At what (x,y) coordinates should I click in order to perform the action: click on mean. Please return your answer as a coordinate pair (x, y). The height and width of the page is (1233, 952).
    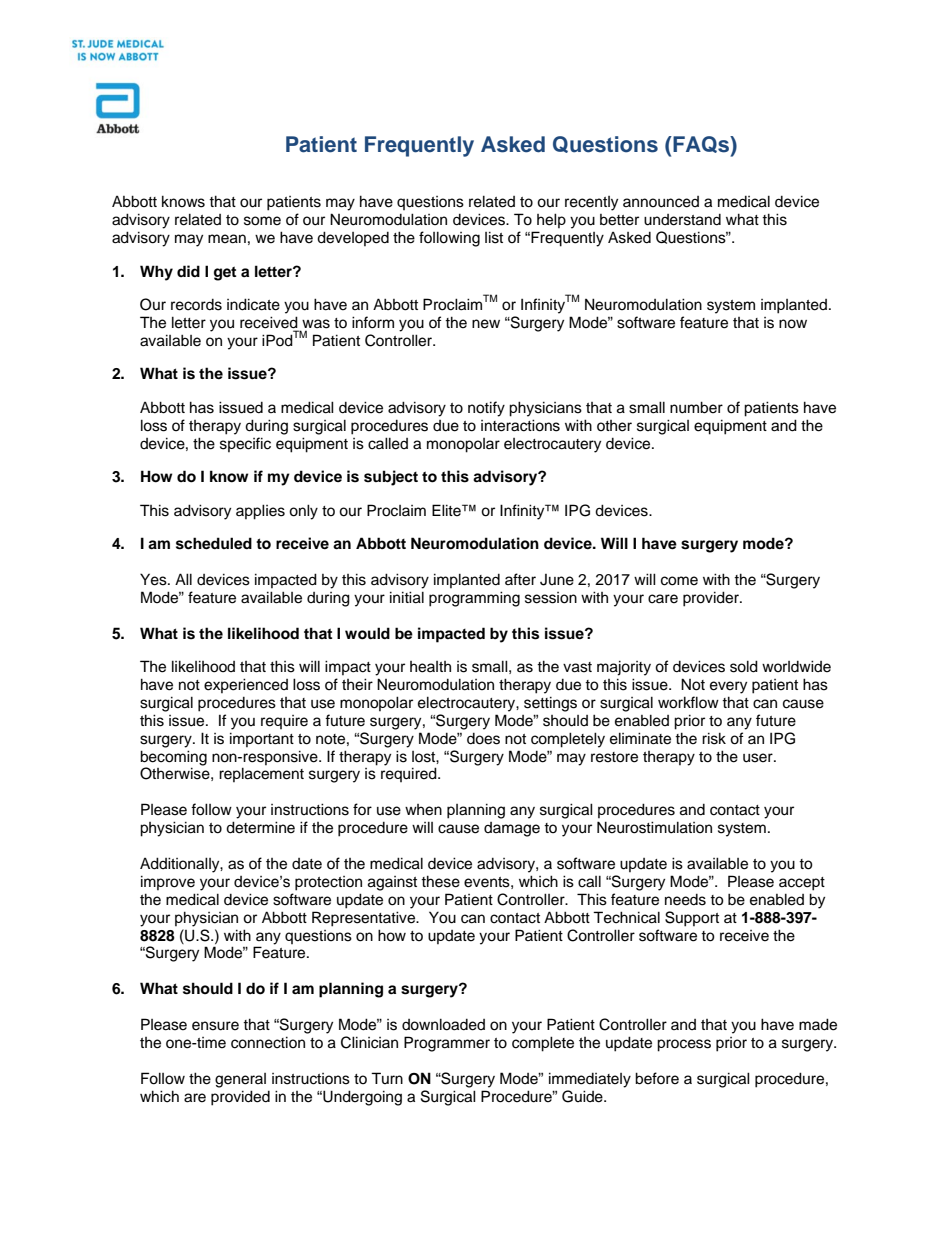
    Looking at the image, I should click on (227, 239).
